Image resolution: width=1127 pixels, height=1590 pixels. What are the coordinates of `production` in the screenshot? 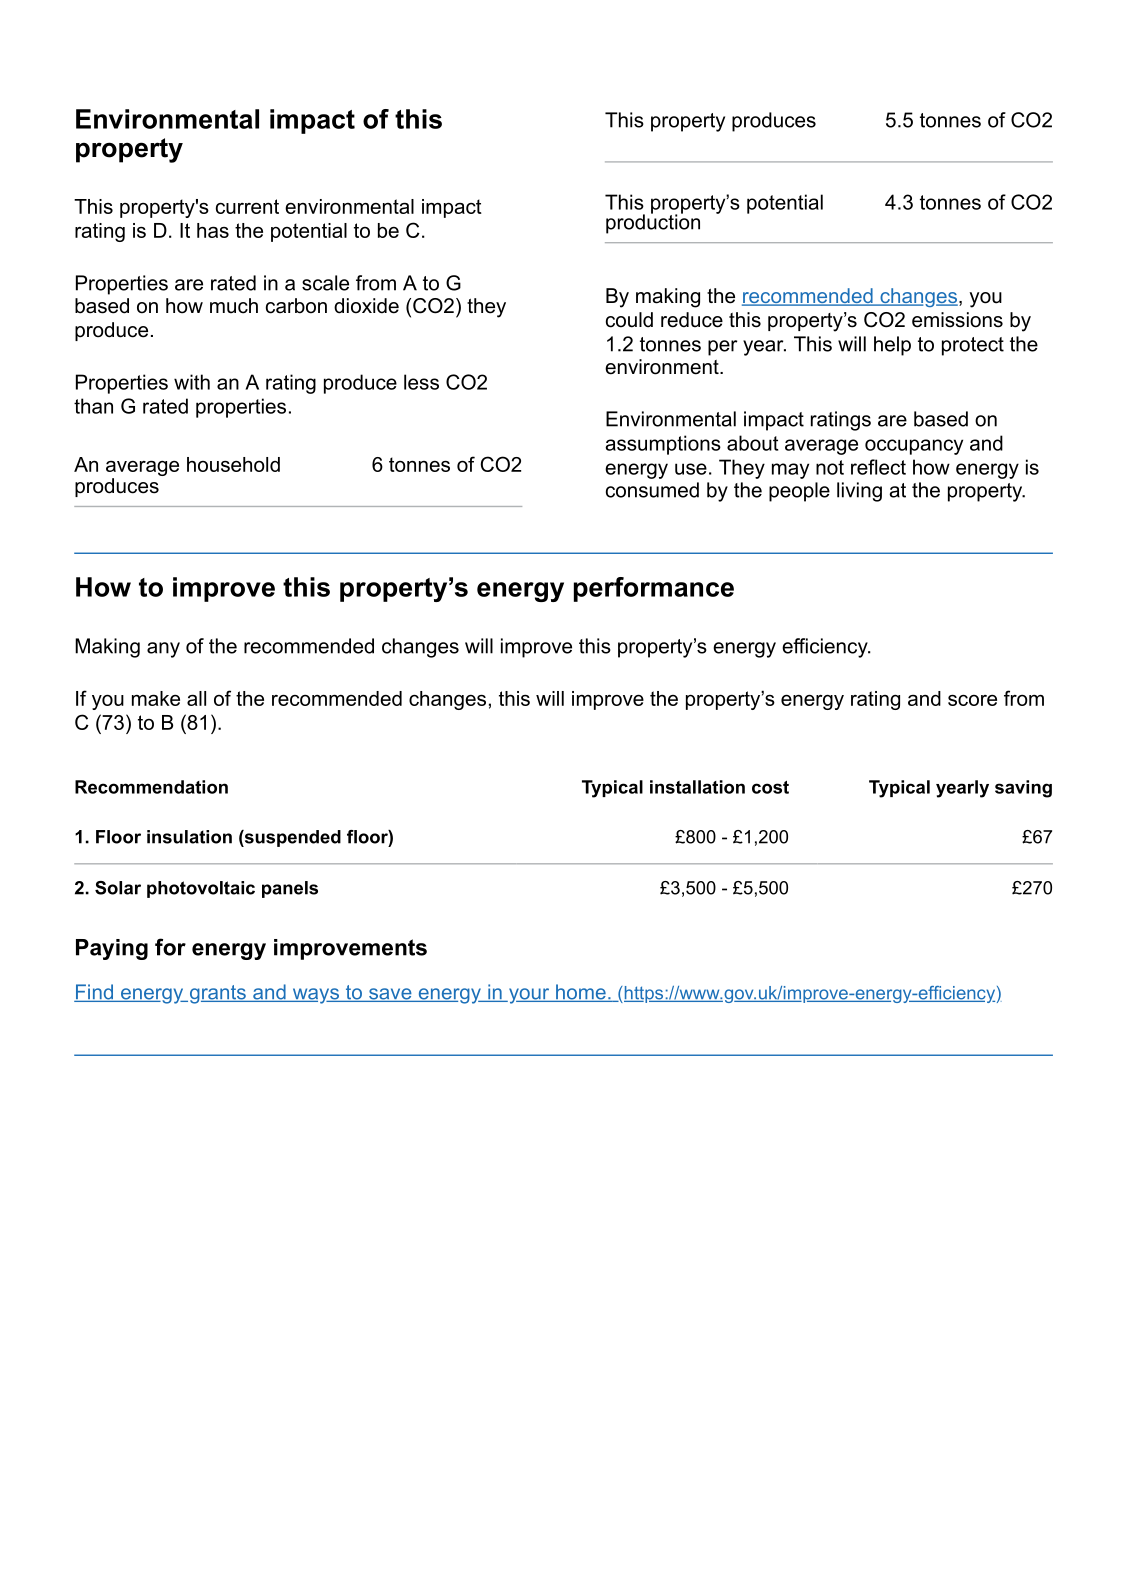 It's located at (653, 223).
